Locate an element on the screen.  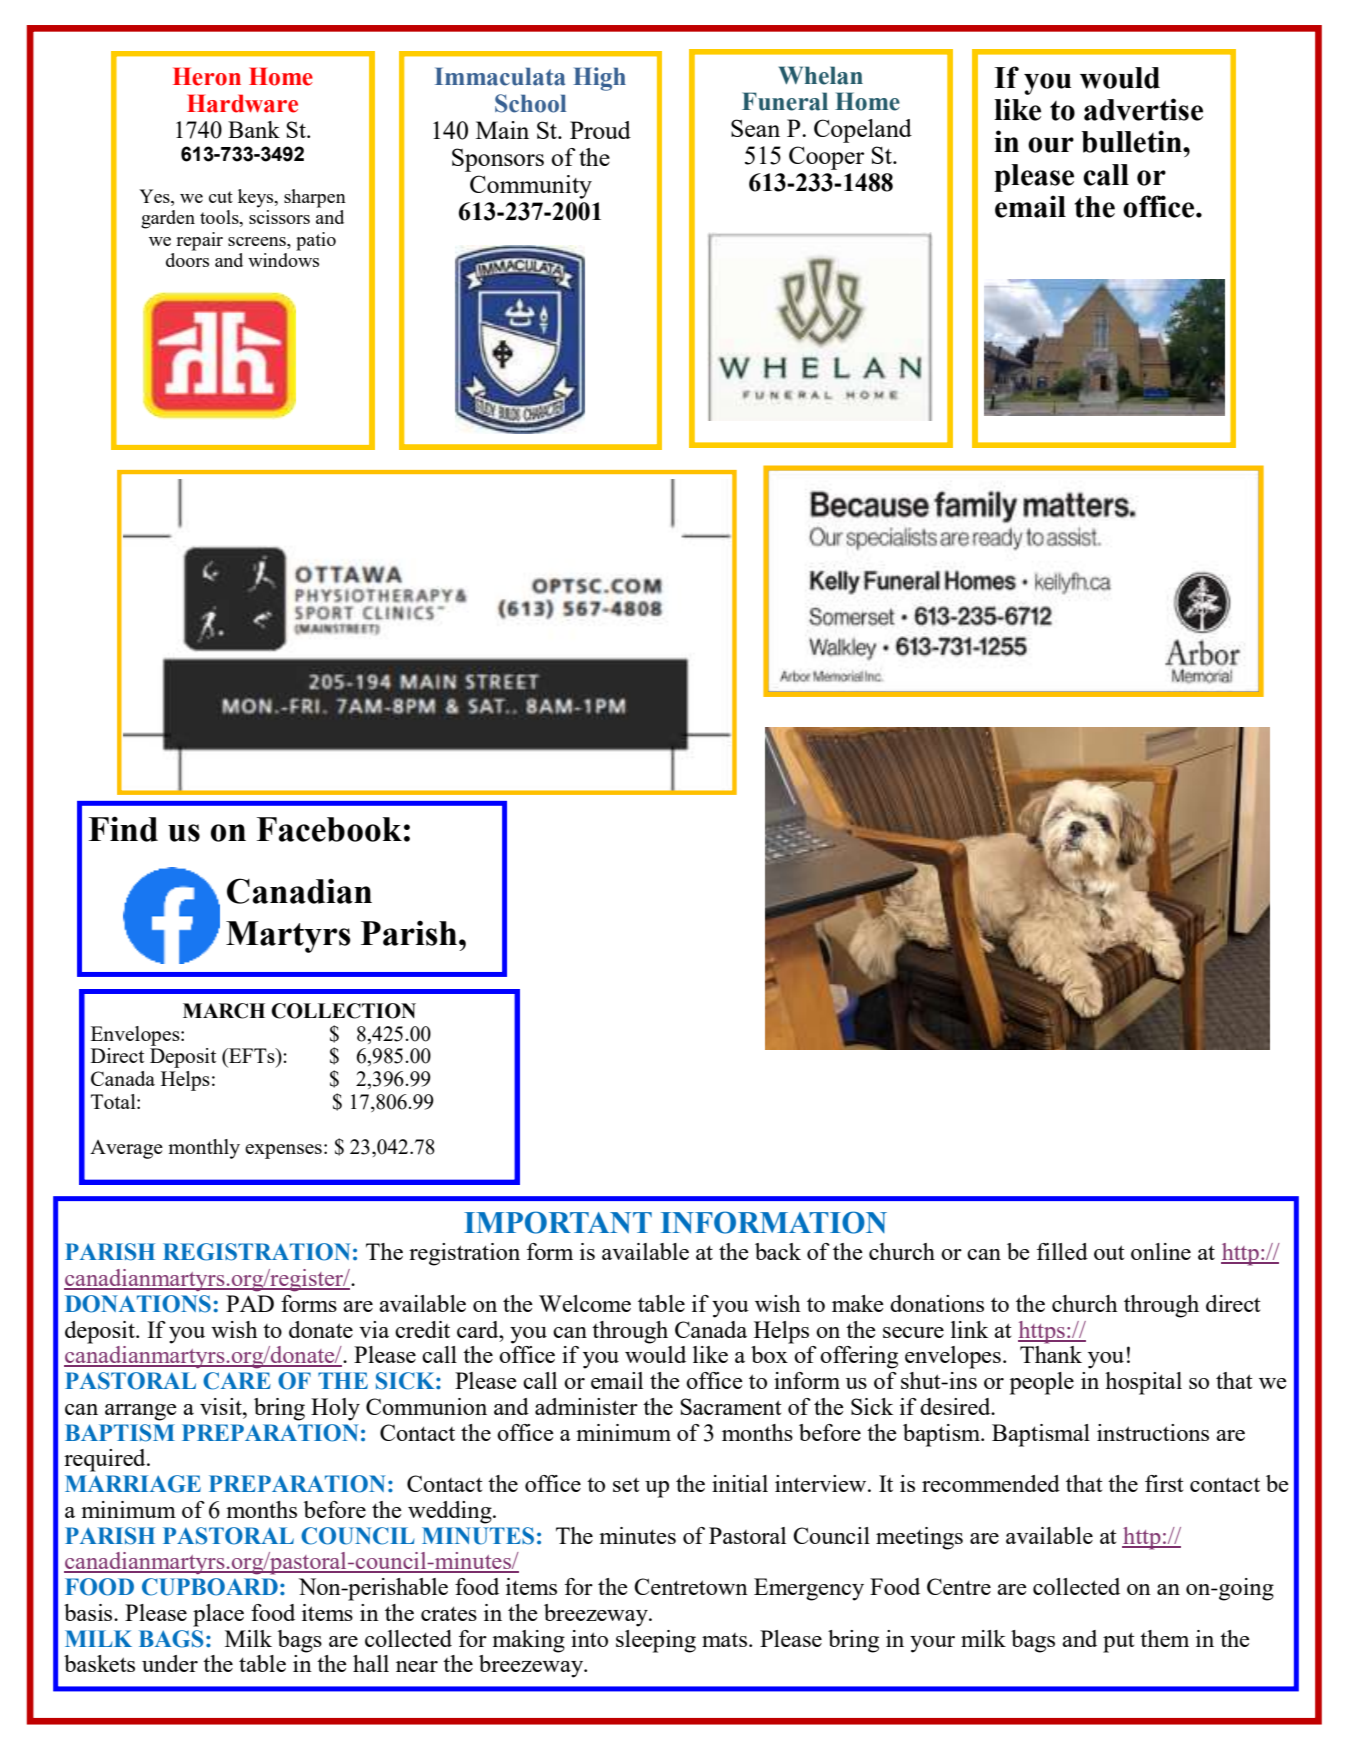
Hardware is located at coordinates (242, 103).
